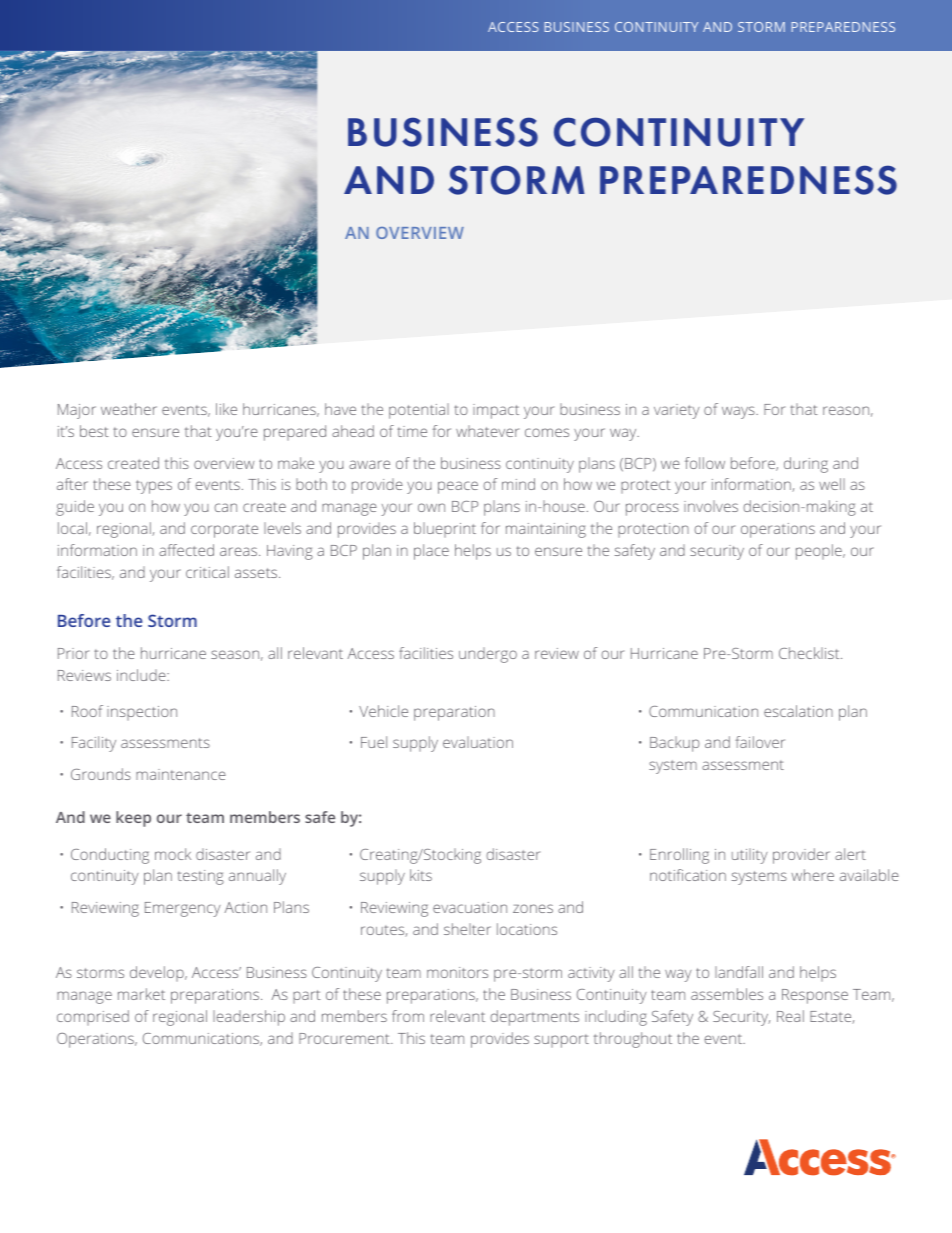 The height and width of the screenshot is (1233, 952). I want to click on ways, so click(739, 412).
